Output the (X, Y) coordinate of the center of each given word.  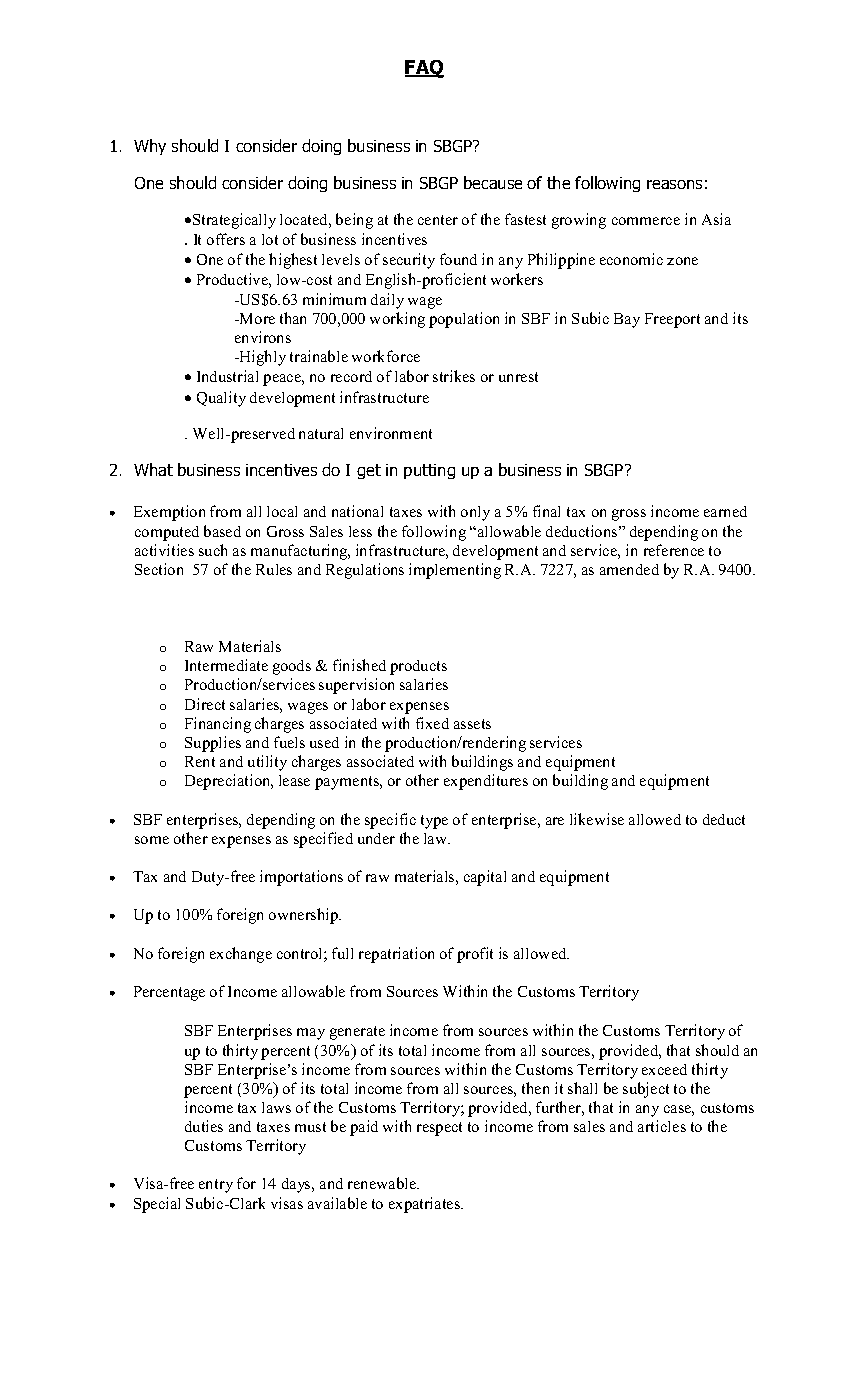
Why (150, 147)
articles (662, 1126)
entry (216, 1186)
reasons (674, 184)
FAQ (424, 69)
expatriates (425, 1205)
